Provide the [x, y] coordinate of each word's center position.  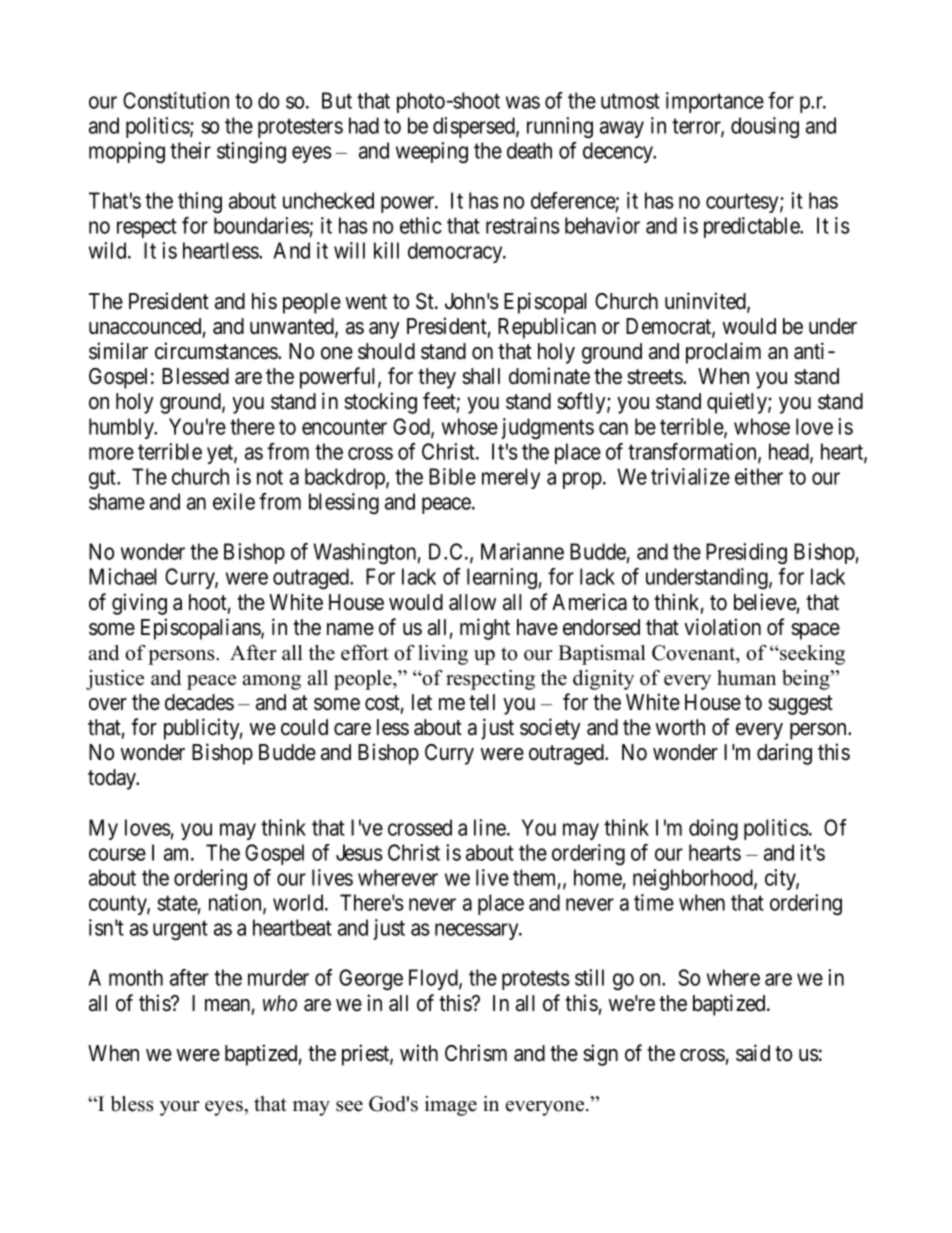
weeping [432, 153]
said [753, 1053]
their [190, 150]
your [180, 1108]
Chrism [476, 1053]
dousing [765, 128]
